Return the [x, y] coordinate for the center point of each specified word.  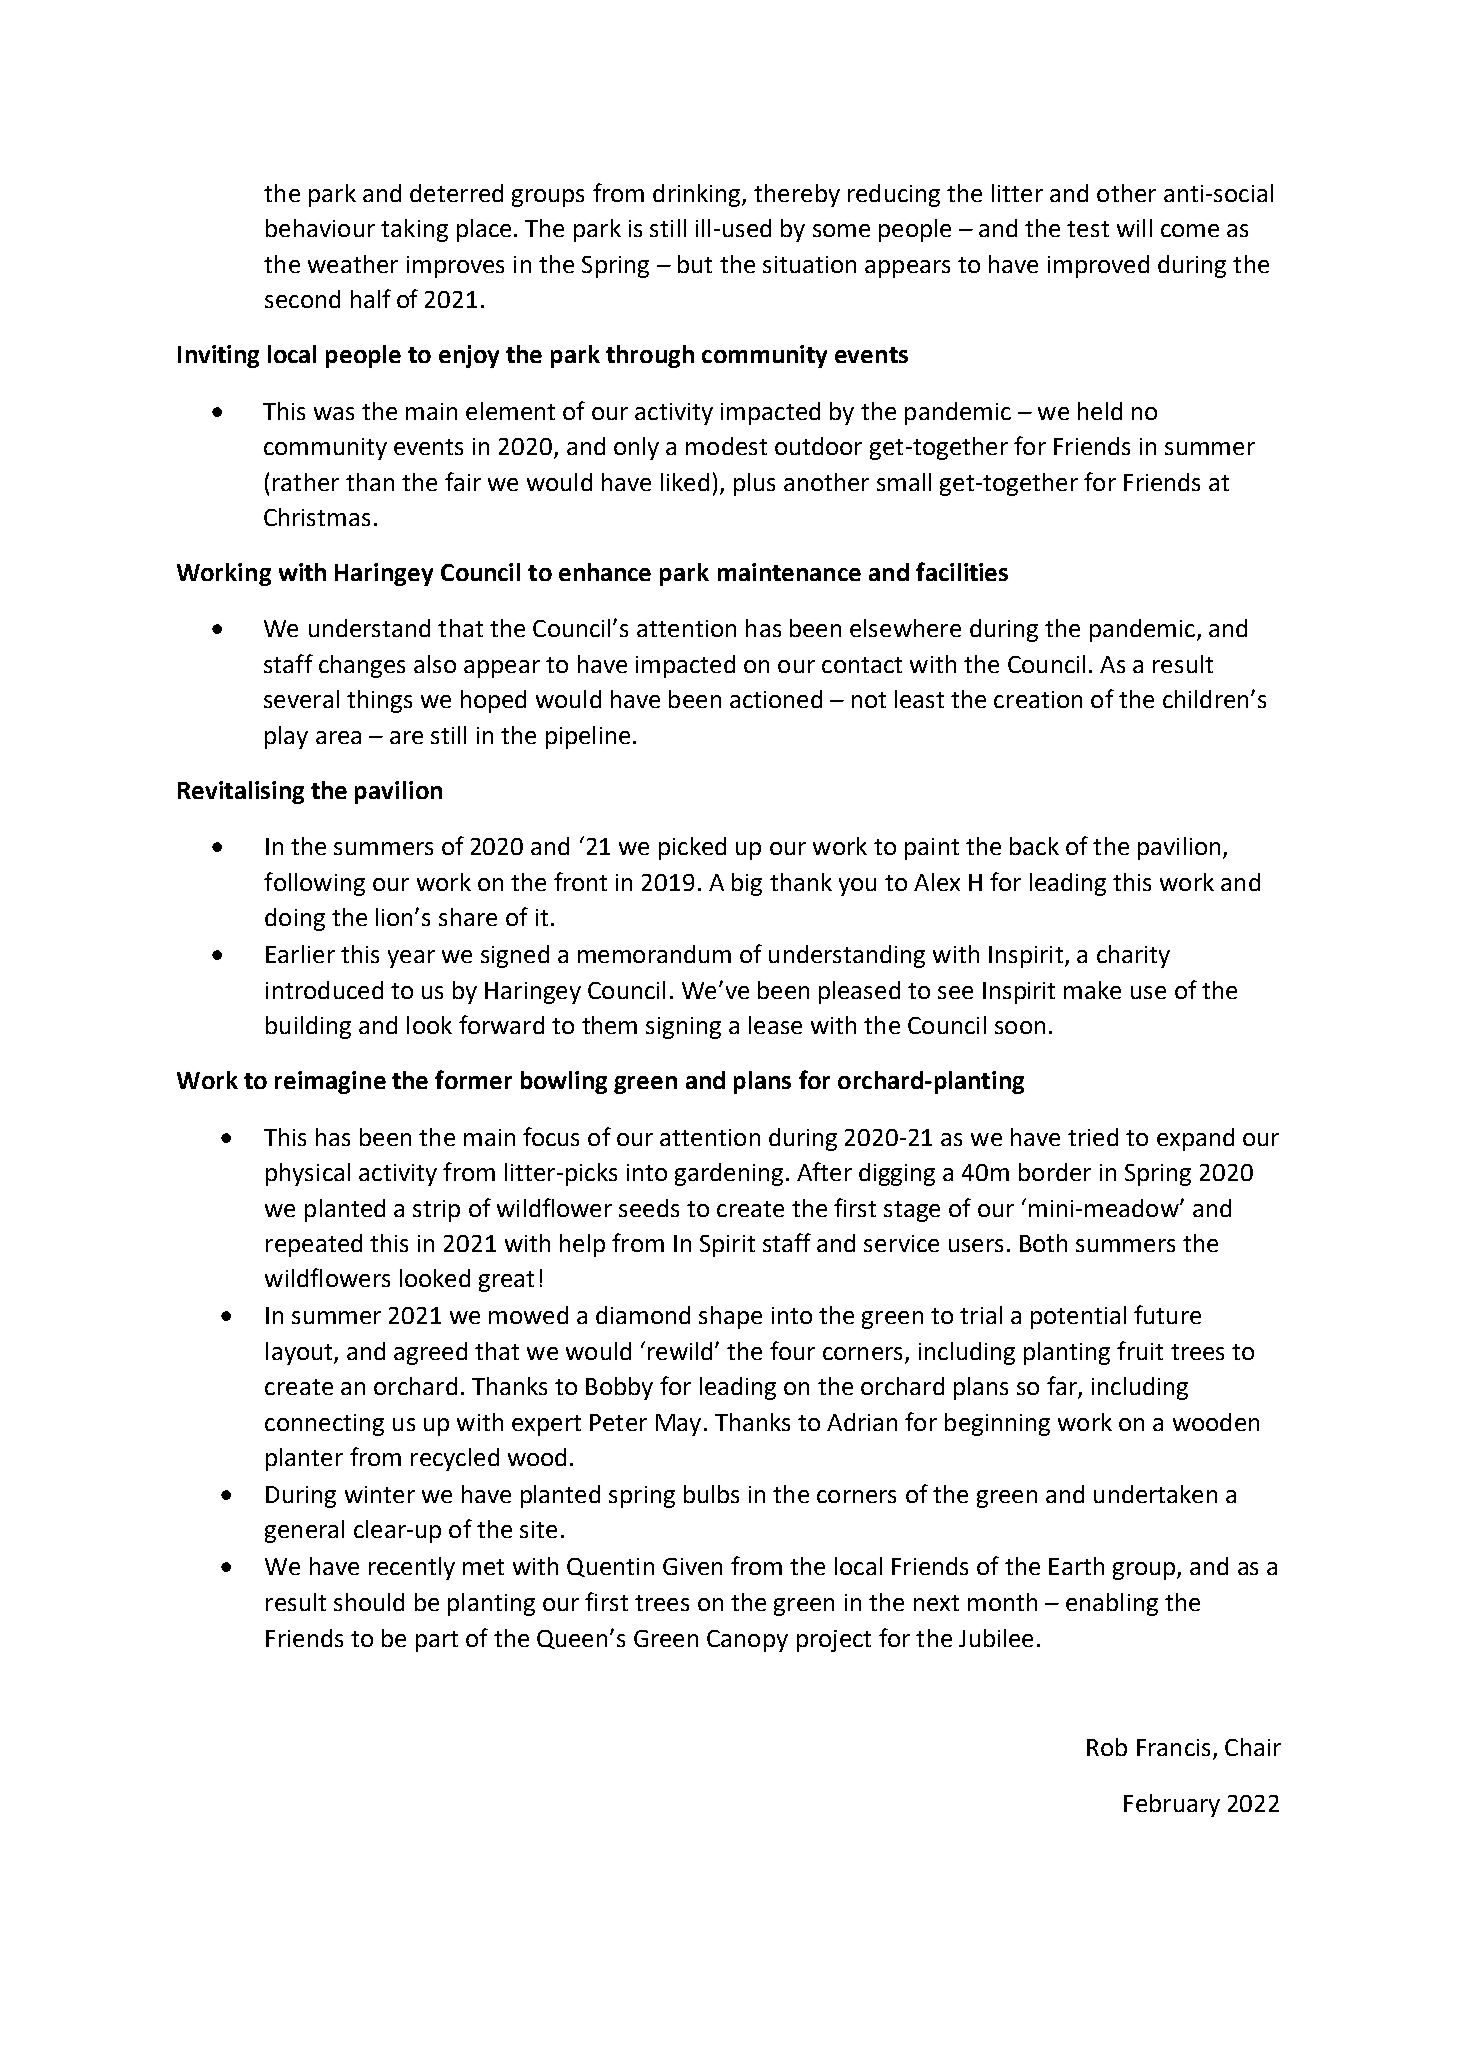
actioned [776, 699]
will [1134, 228]
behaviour [320, 228]
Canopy [747, 1641]
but [695, 264]
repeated [314, 1245]
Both [1043, 1243]
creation [1038, 699]
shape [730, 1317]
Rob [1107, 1747]
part [437, 1641]
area [338, 737]
